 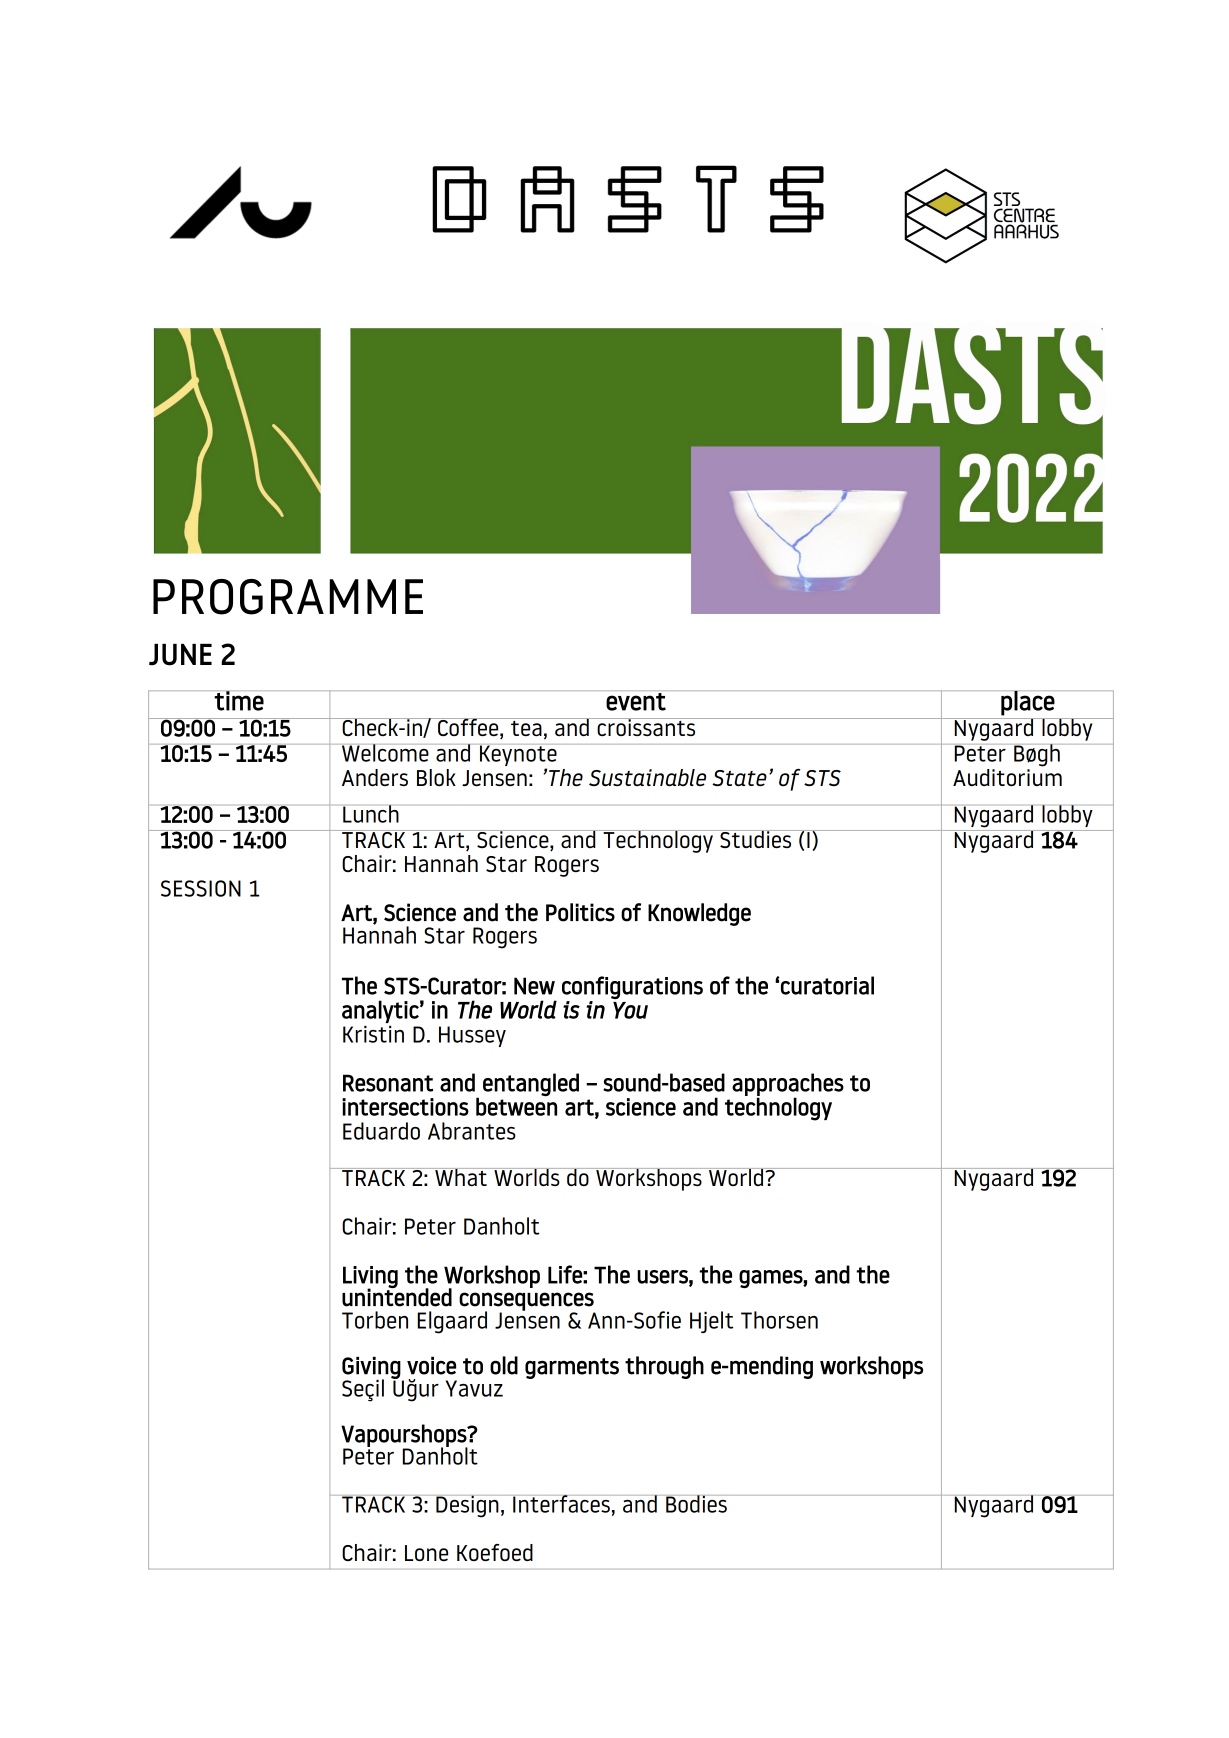 What do you see at coordinates (788, 1085) in the page?
I see `approaches` at bounding box center [788, 1085].
